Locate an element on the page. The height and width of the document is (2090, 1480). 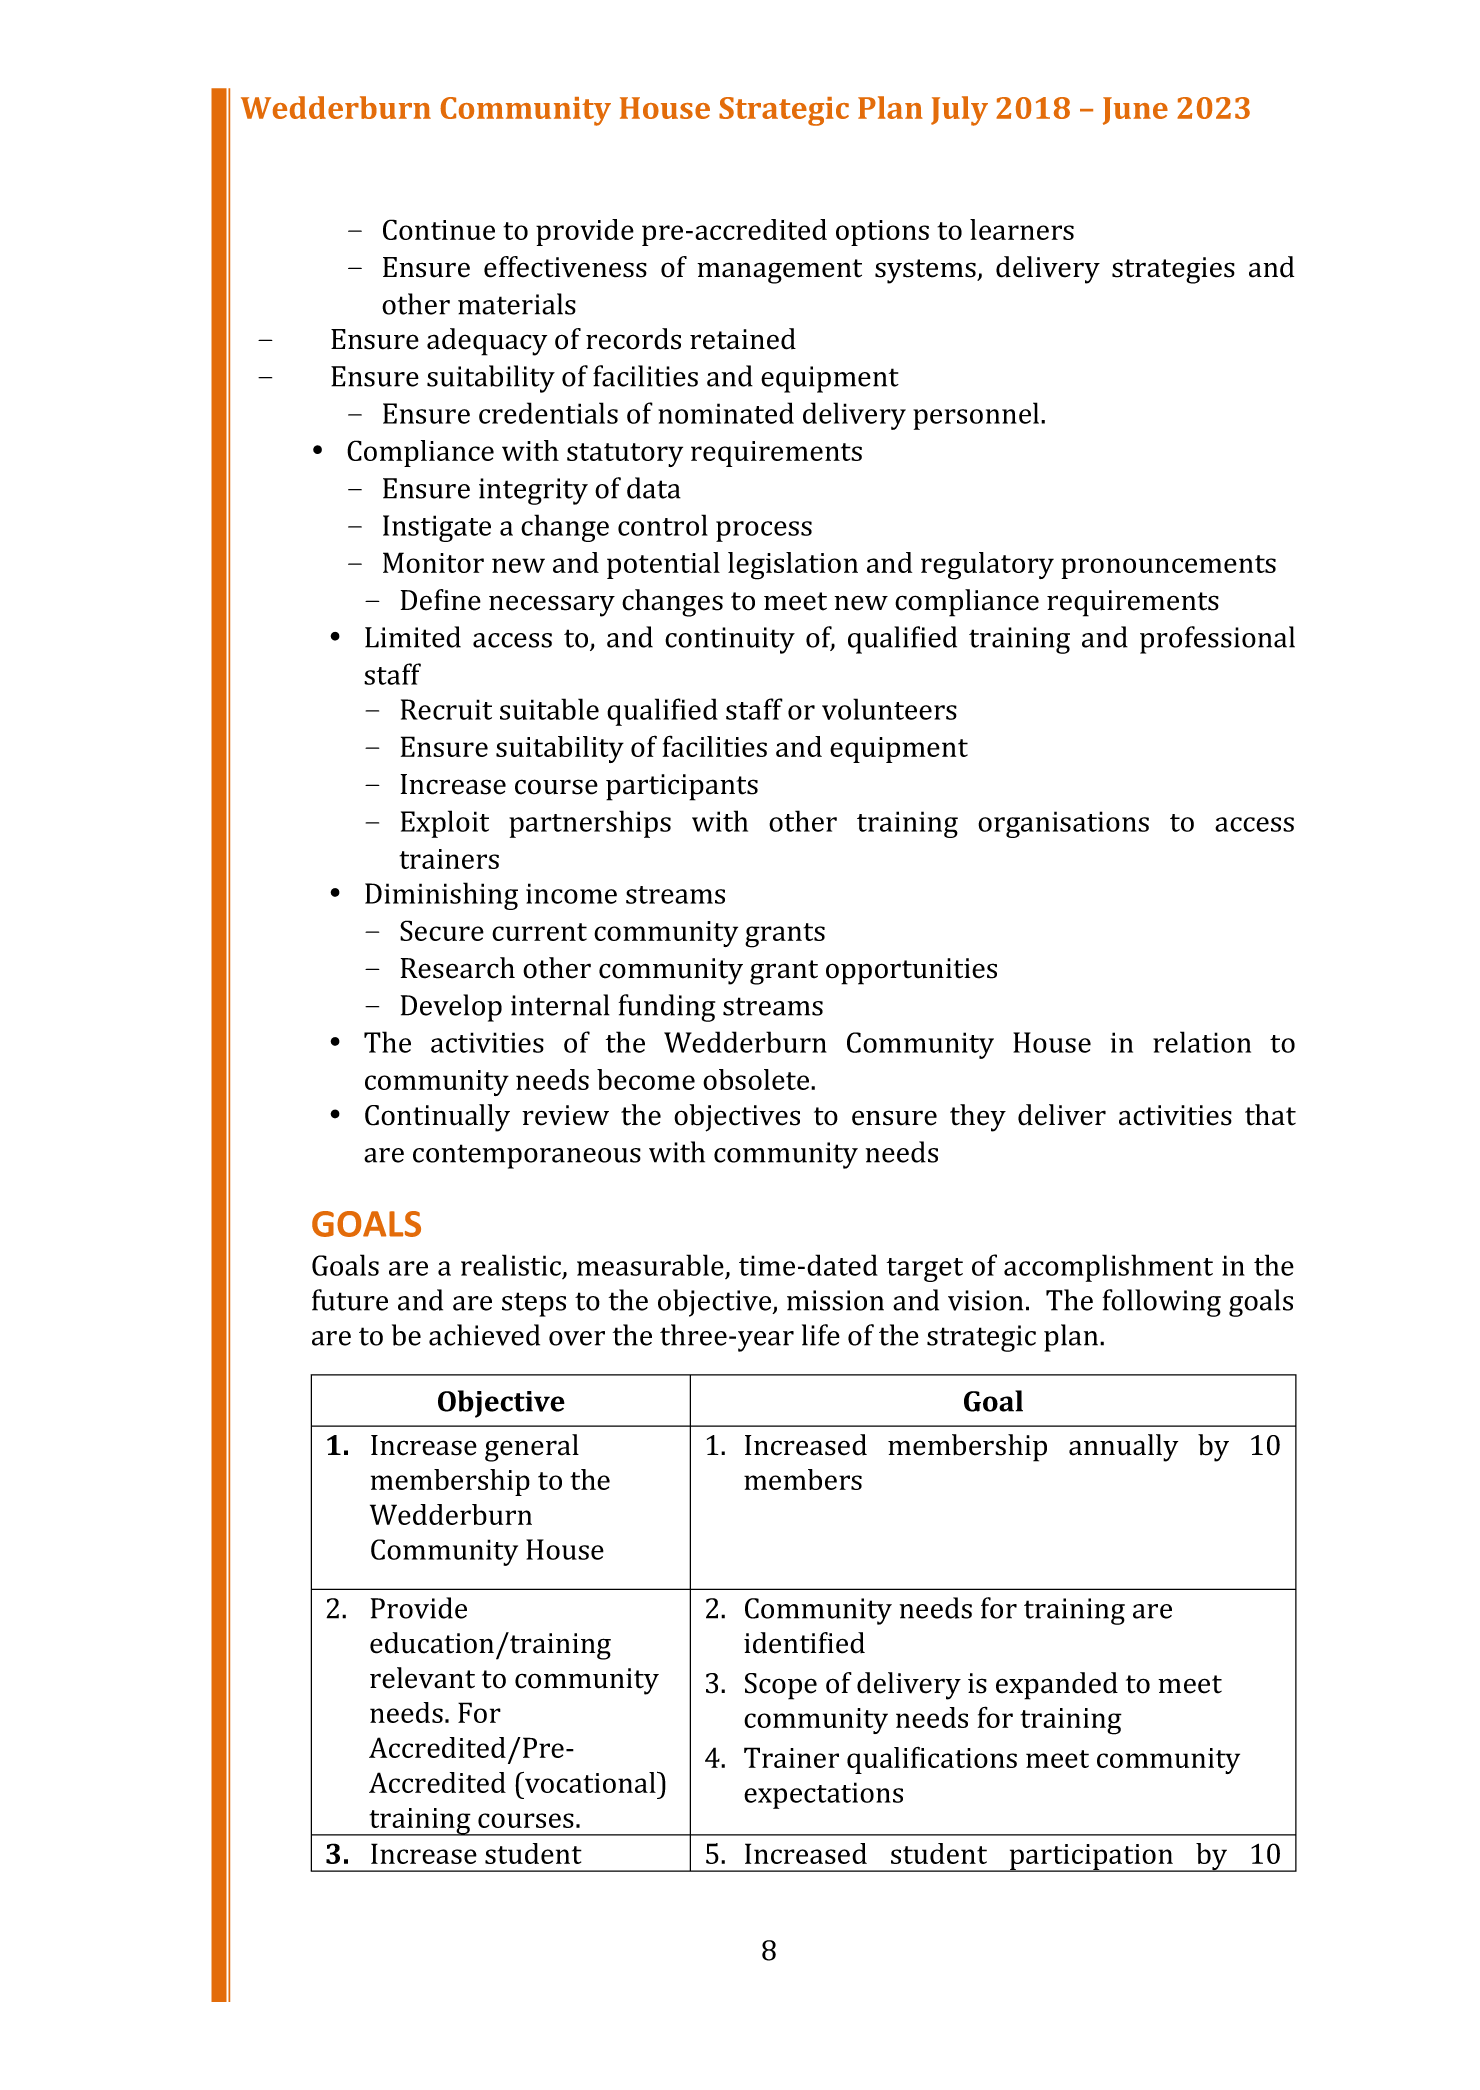
expectations is located at coordinates (823, 1795).
